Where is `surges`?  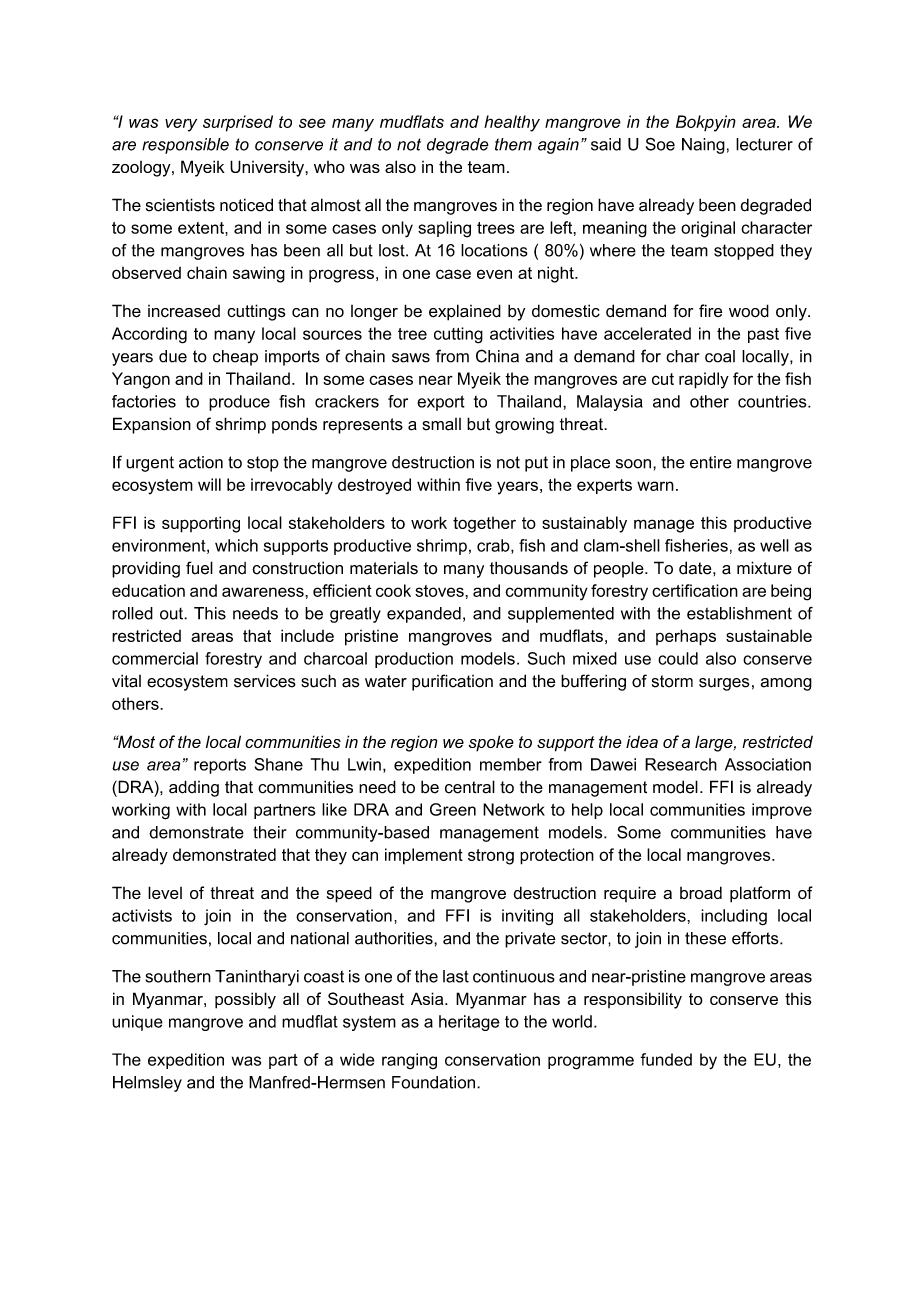 surges is located at coordinates (724, 684).
